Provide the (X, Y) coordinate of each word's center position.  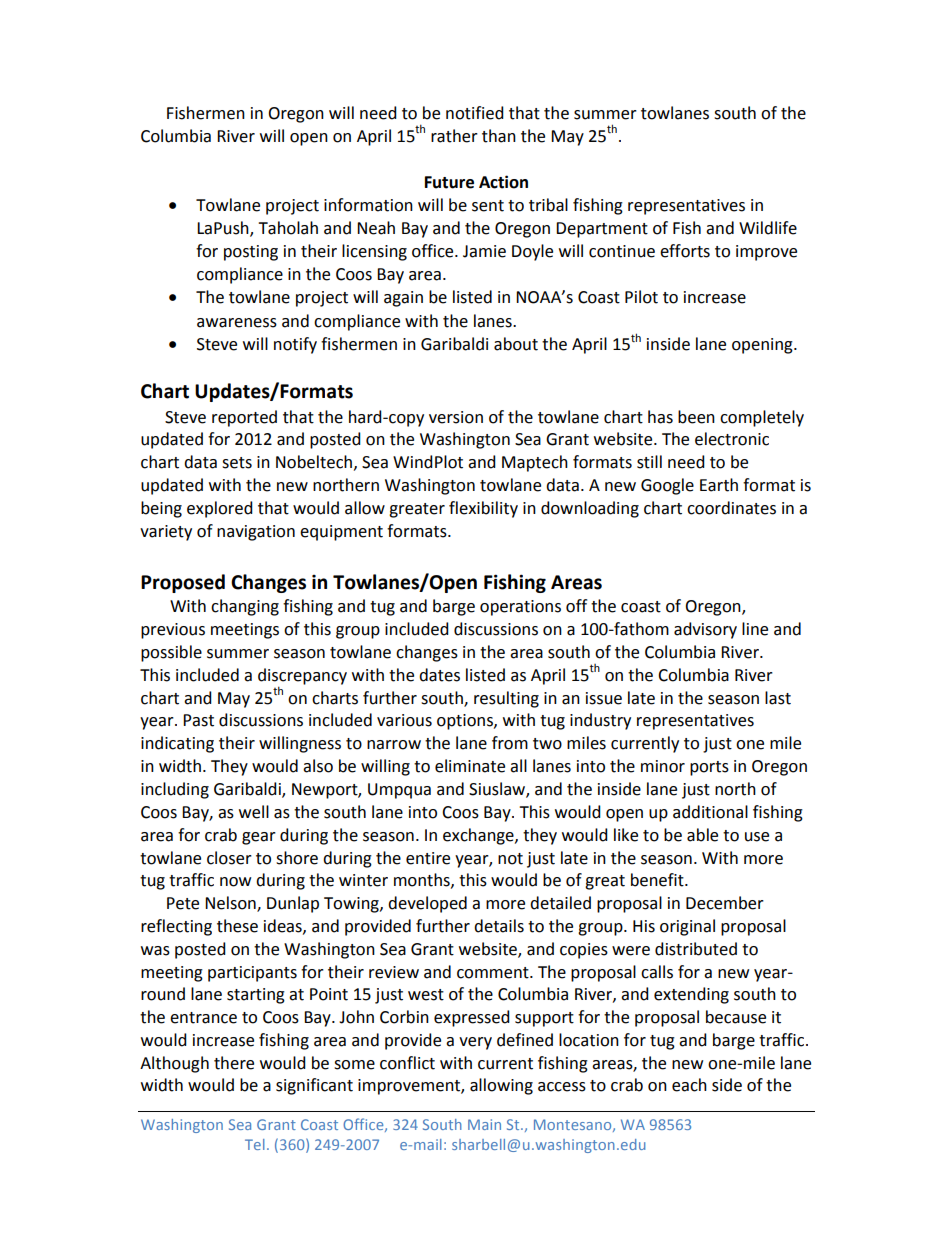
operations (520, 608)
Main (484, 1124)
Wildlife (768, 228)
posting (251, 253)
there (234, 1063)
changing (245, 607)
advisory (705, 630)
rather (454, 136)
